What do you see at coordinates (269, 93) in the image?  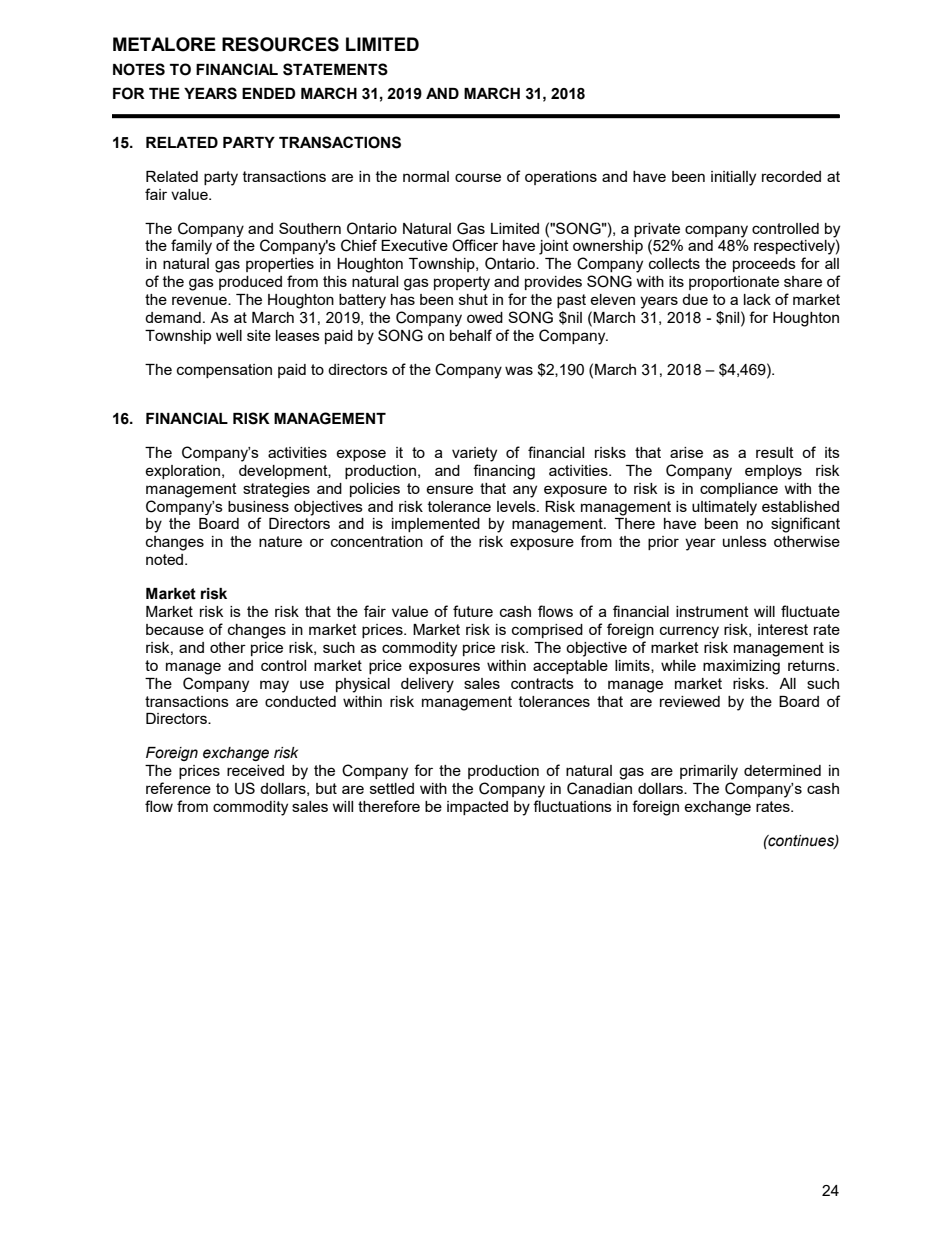 I see `ENDED` at bounding box center [269, 93].
